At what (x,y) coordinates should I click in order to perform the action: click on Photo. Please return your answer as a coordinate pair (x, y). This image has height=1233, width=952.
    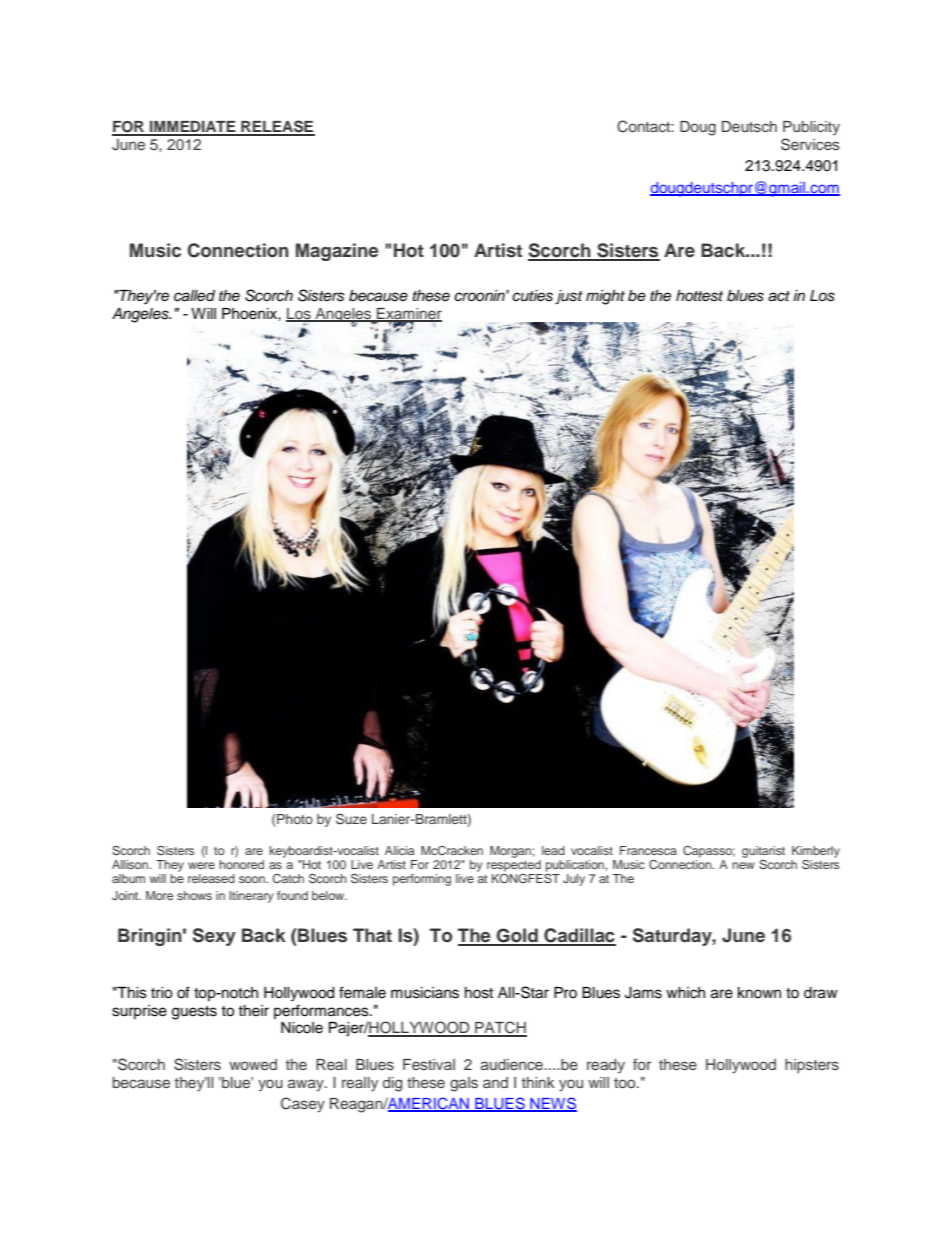
    Looking at the image, I should click on (294, 820).
